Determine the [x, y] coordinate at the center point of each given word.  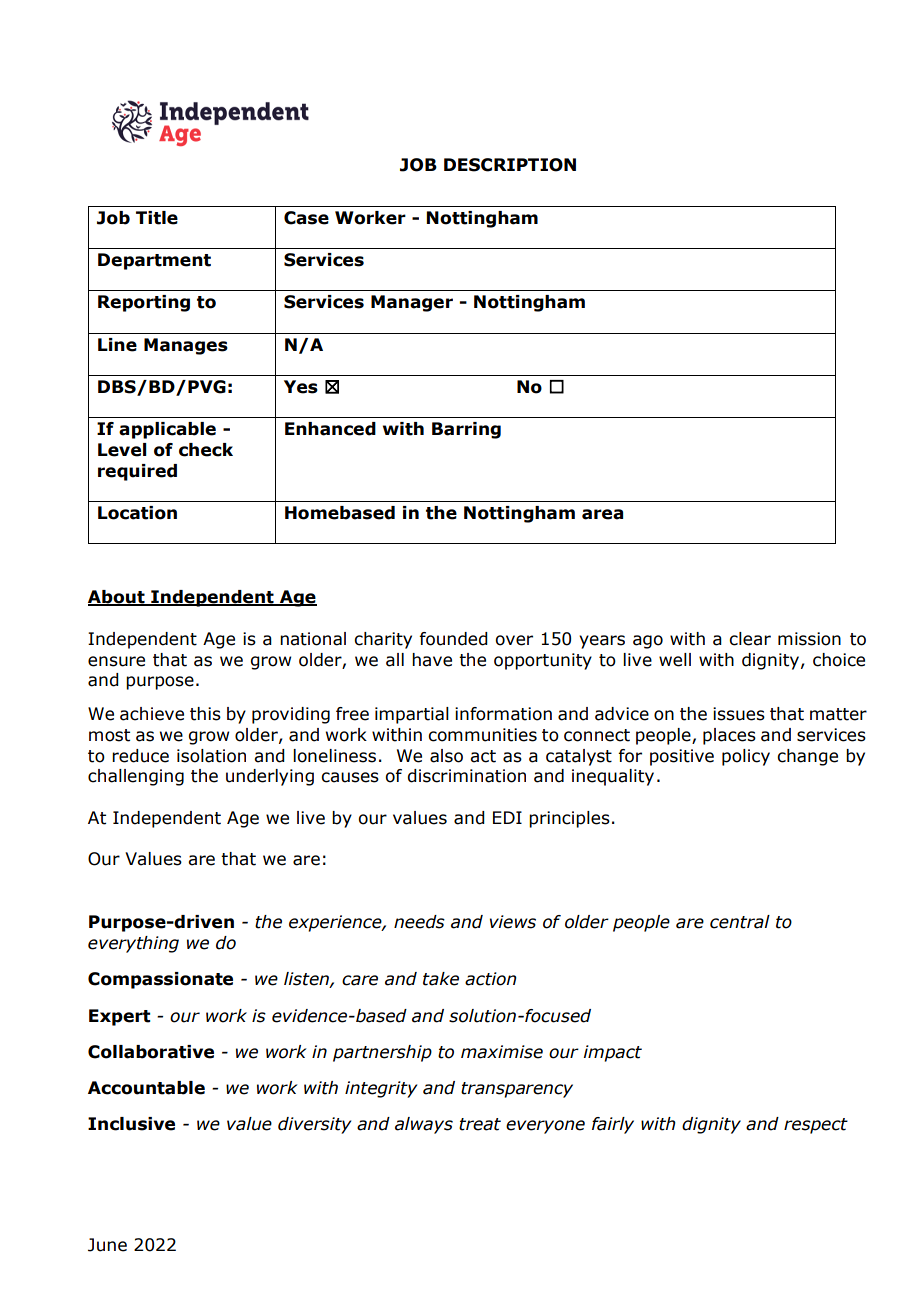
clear [750, 639]
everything [133, 944]
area [602, 514]
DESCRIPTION [510, 165]
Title [157, 218]
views [513, 922]
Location [137, 513]
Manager [412, 303]
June [107, 1245]
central [740, 922]
